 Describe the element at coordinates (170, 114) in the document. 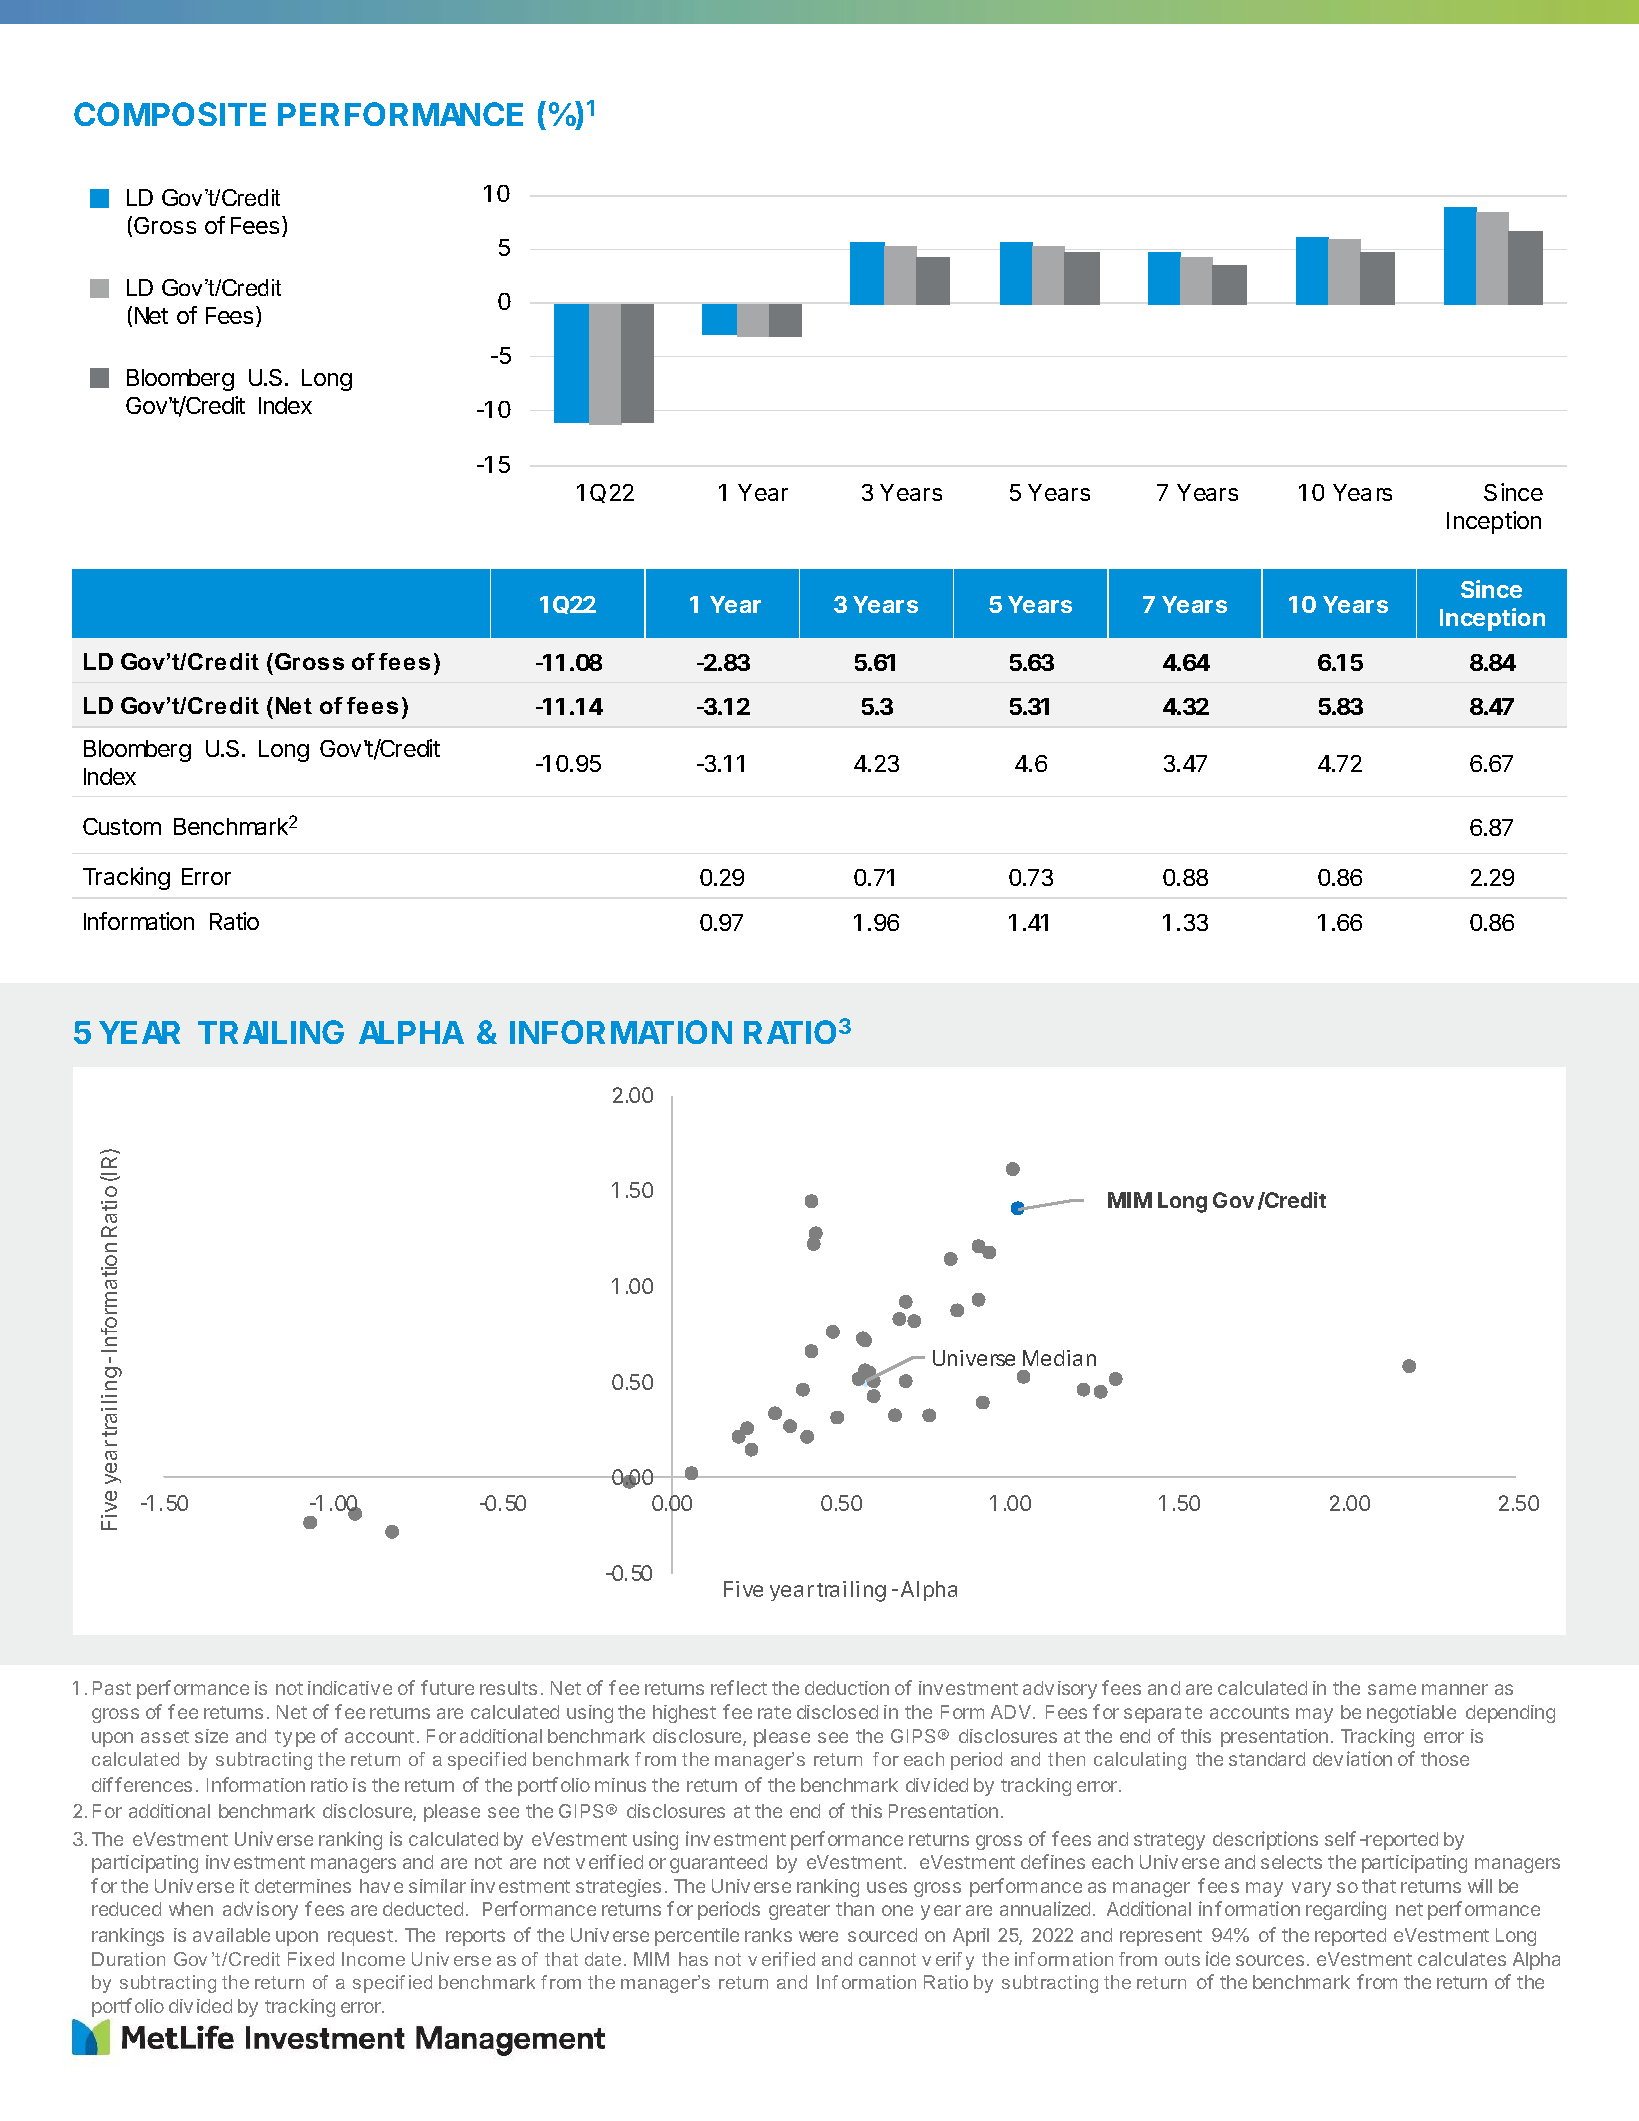

I see `COMPOSITE` at that location.
